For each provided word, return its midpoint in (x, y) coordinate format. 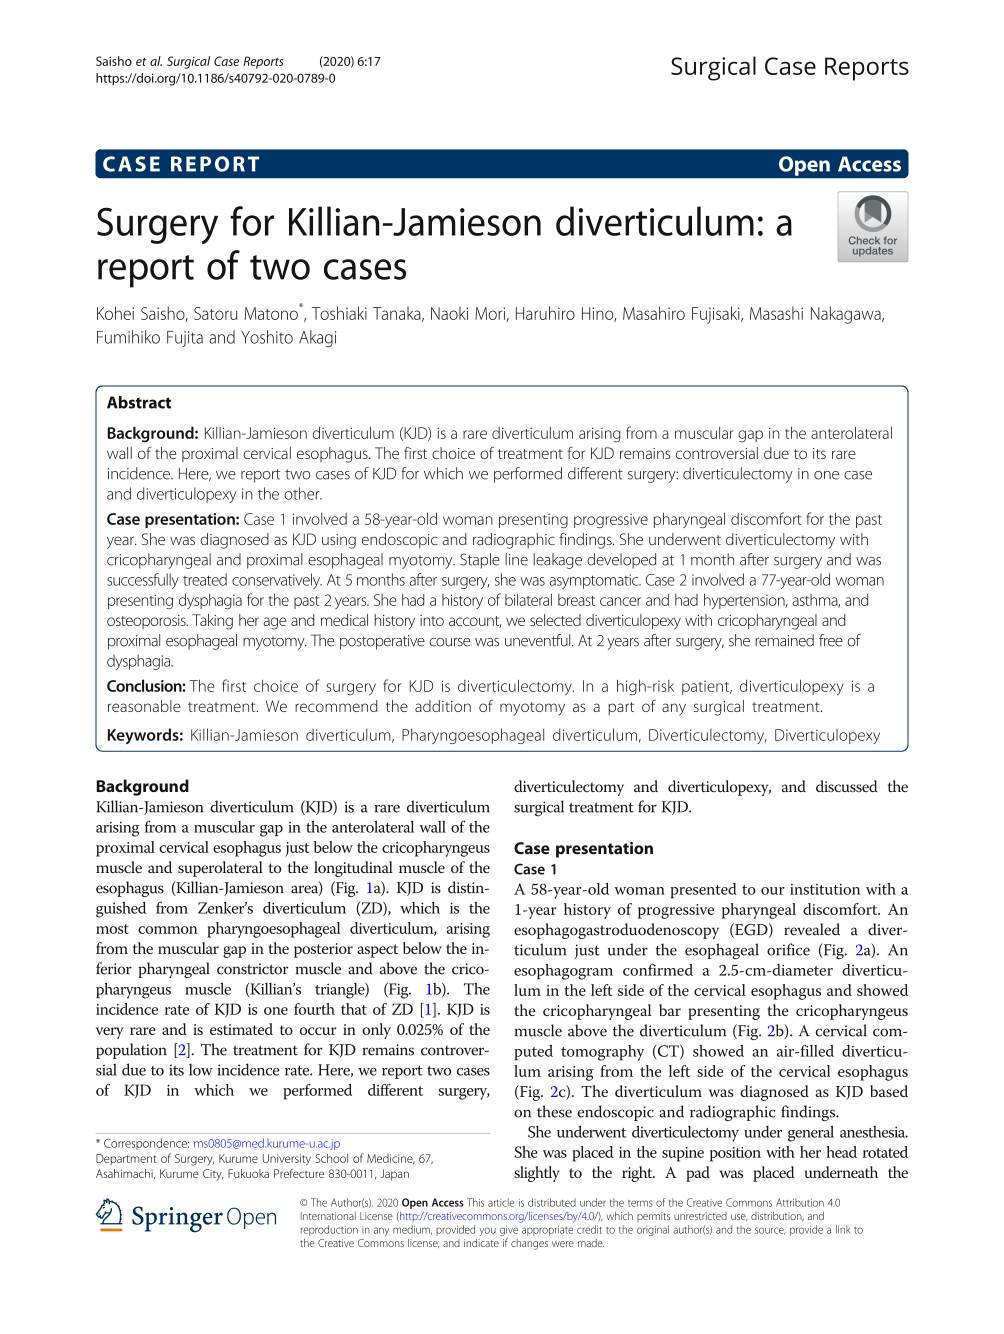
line (516, 559)
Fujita (185, 339)
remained (784, 640)
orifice (788, 949)
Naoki (449, 313)
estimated (241, 1029)
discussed (846, 786)
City (213, 1175)
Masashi (776, 313)
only (376, 1031)
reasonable (144, 706)
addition (443, 706)
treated (205, 579)
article (501, 1202)
